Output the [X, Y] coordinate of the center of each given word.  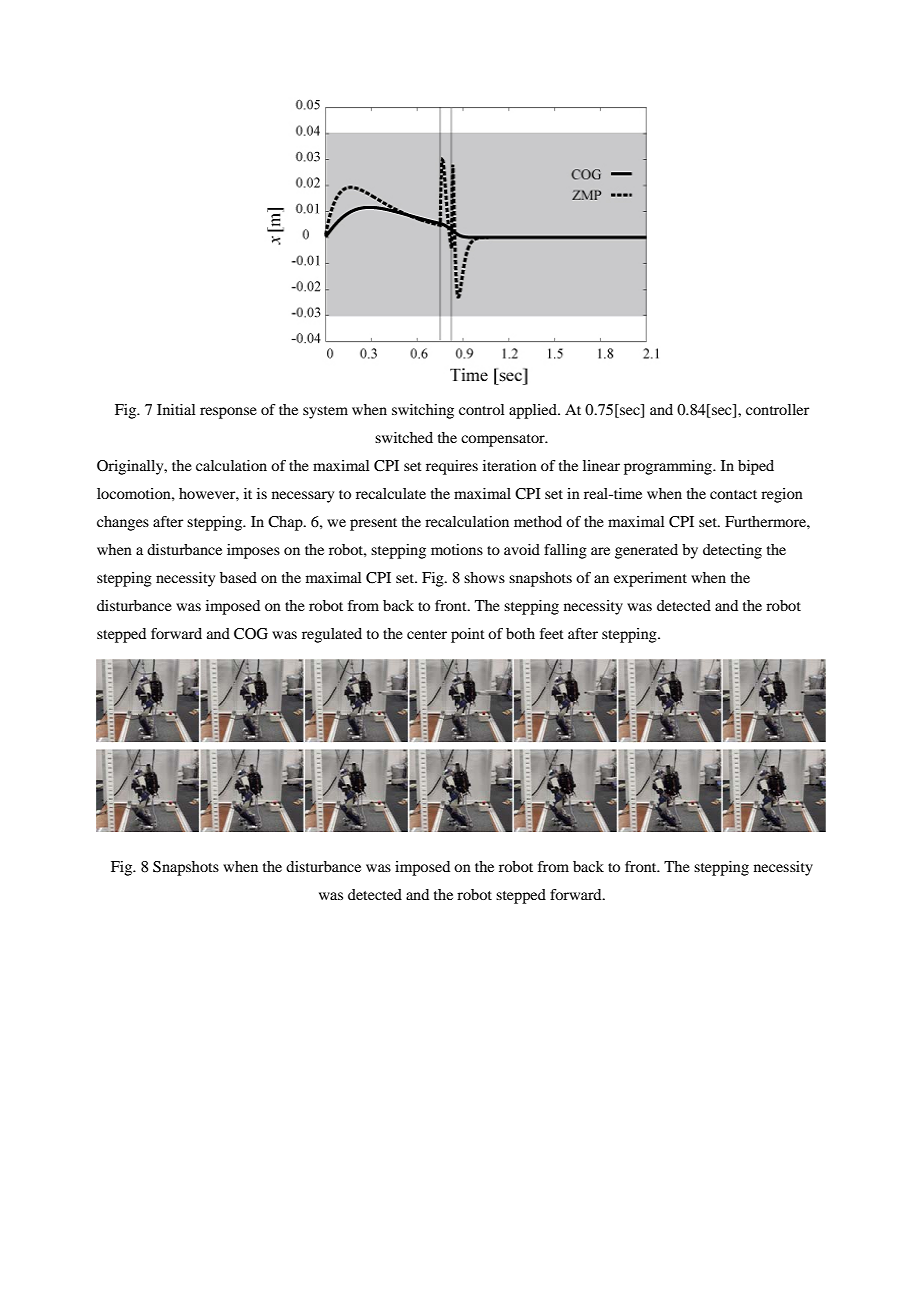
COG [251, 634]
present [373, 524]
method [538, 521]
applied [534, 411]
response [228, 413]
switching [423, 411]
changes [123, 523]
